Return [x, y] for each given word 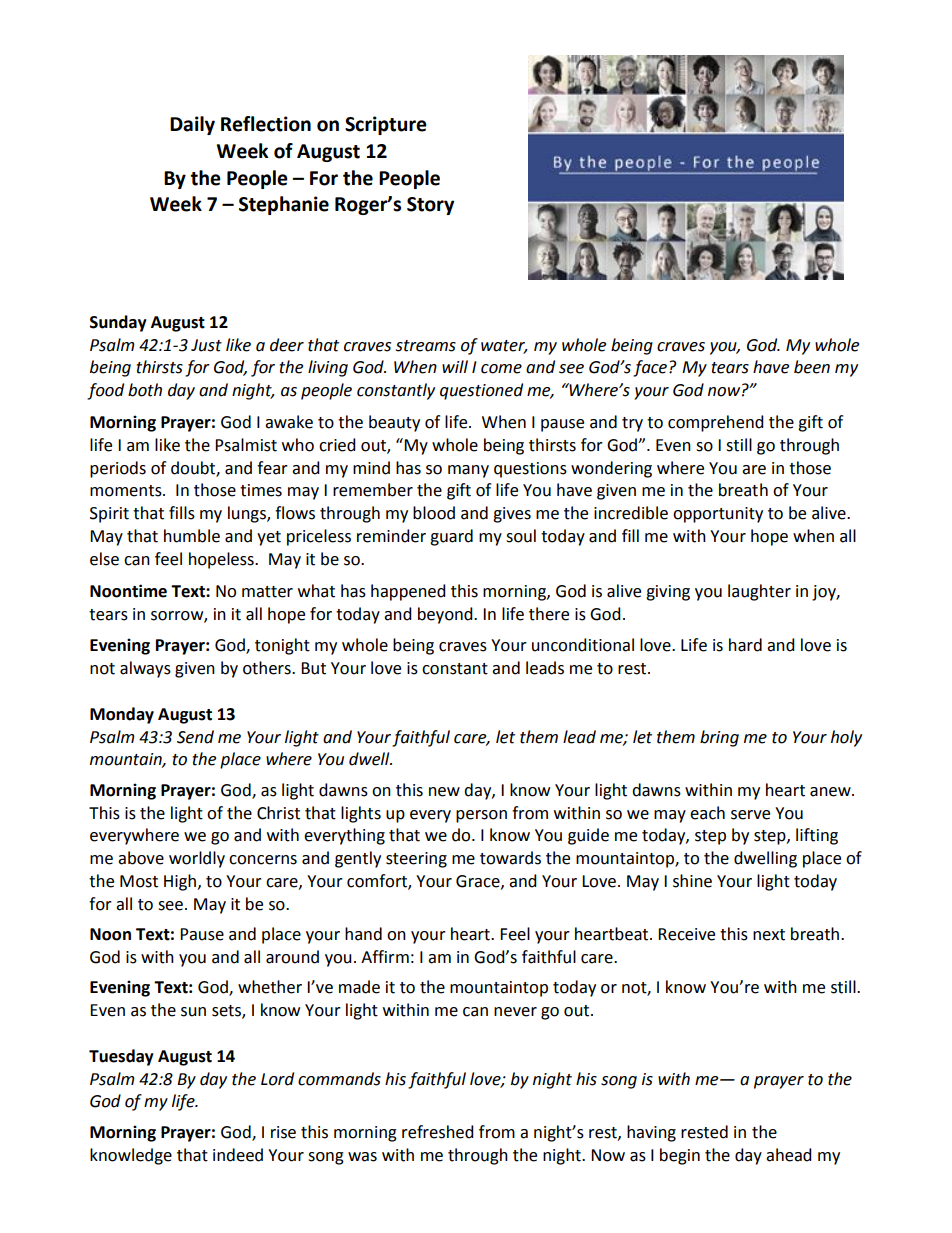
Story [430, 206]
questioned [481, 391]
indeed [238, 1155]
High [181, 882]
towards [510, 858]
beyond [446, 615]
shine [692, 881]
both [145, 390]
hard [745, 645]
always [145, 669]
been [812, 367]
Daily [192, 125]
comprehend [716, 423]
